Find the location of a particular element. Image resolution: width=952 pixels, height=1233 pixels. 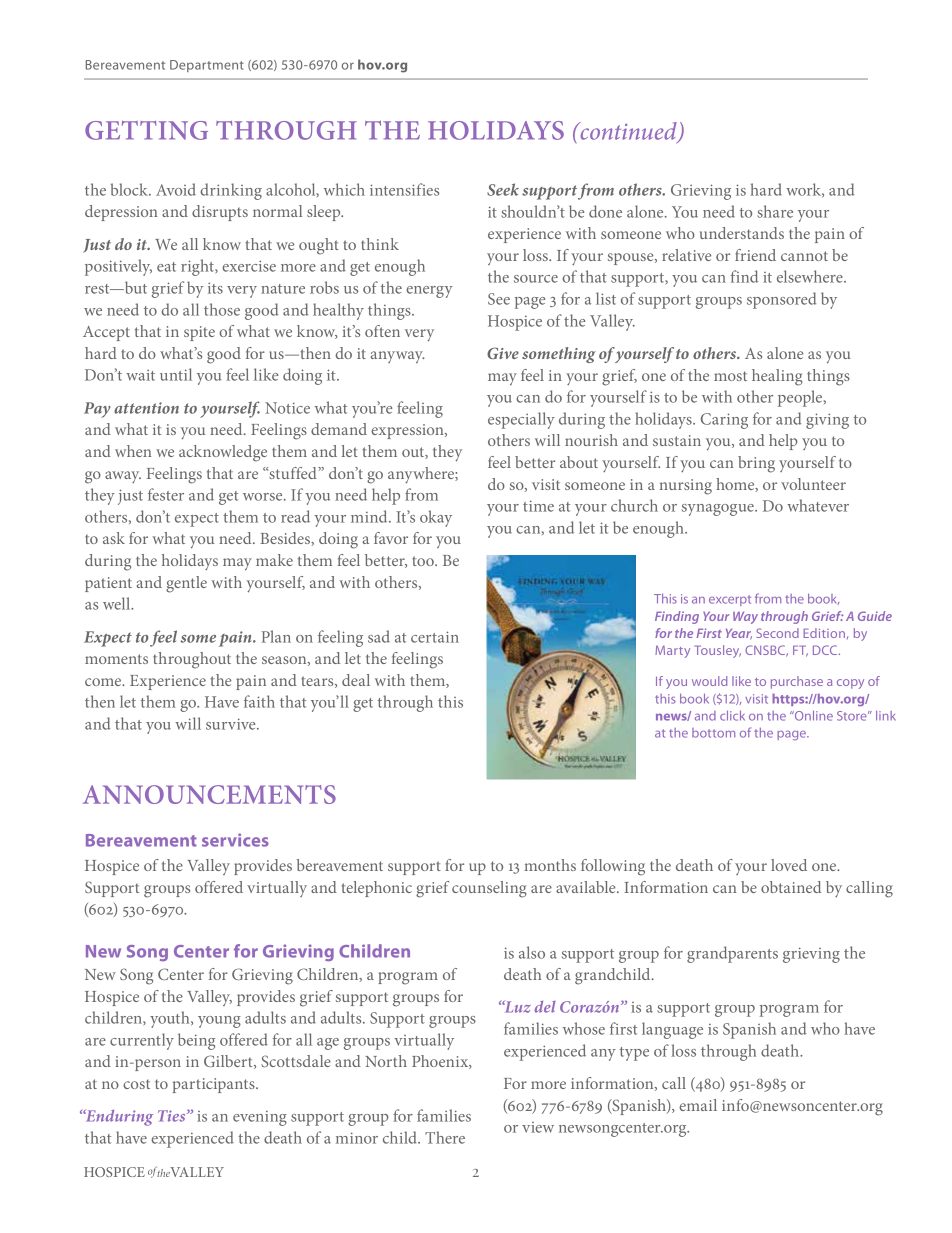

attention is located at coordinates (146, 408).
